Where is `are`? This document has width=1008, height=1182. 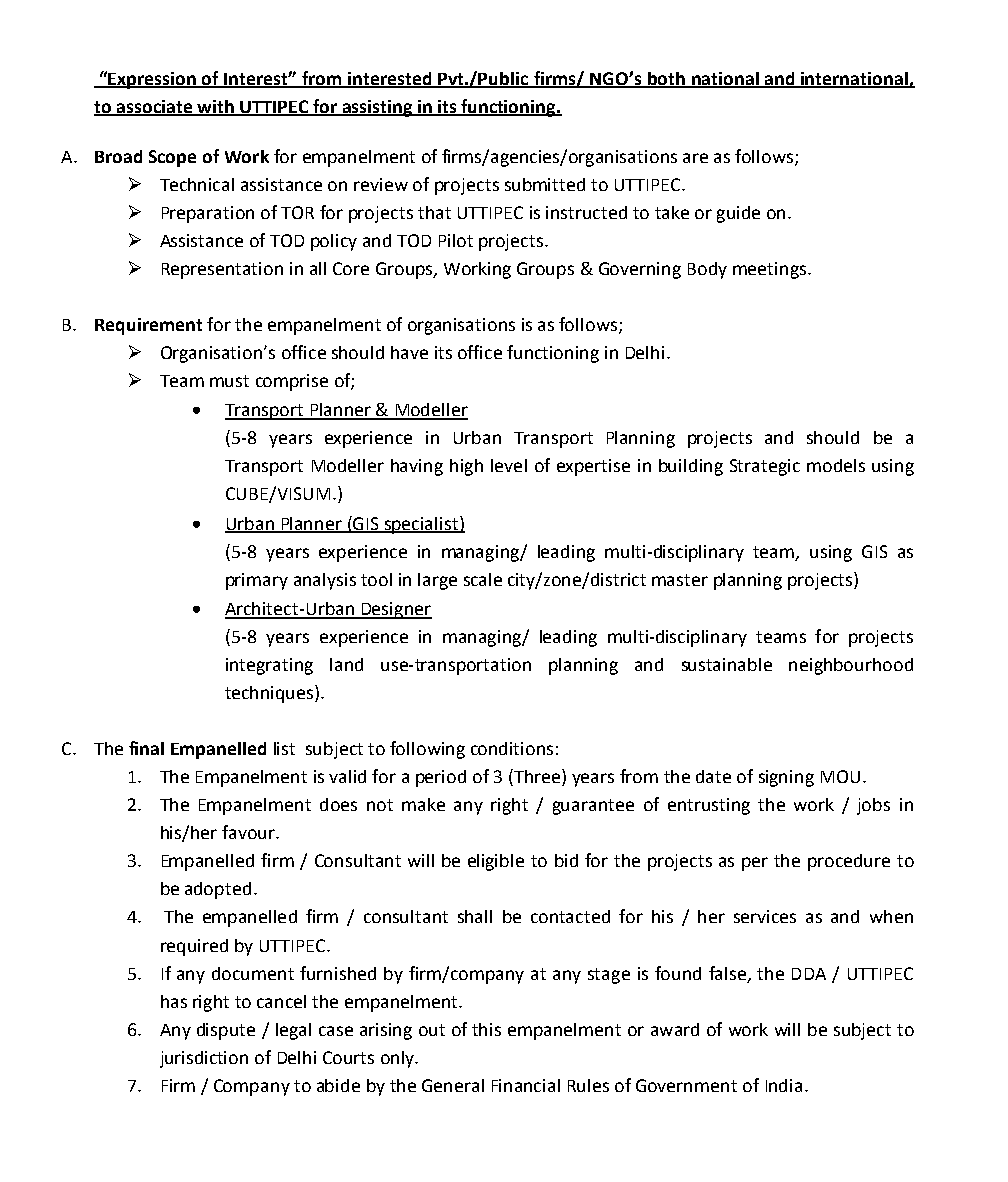 are is located at coordinates (695, 158).
